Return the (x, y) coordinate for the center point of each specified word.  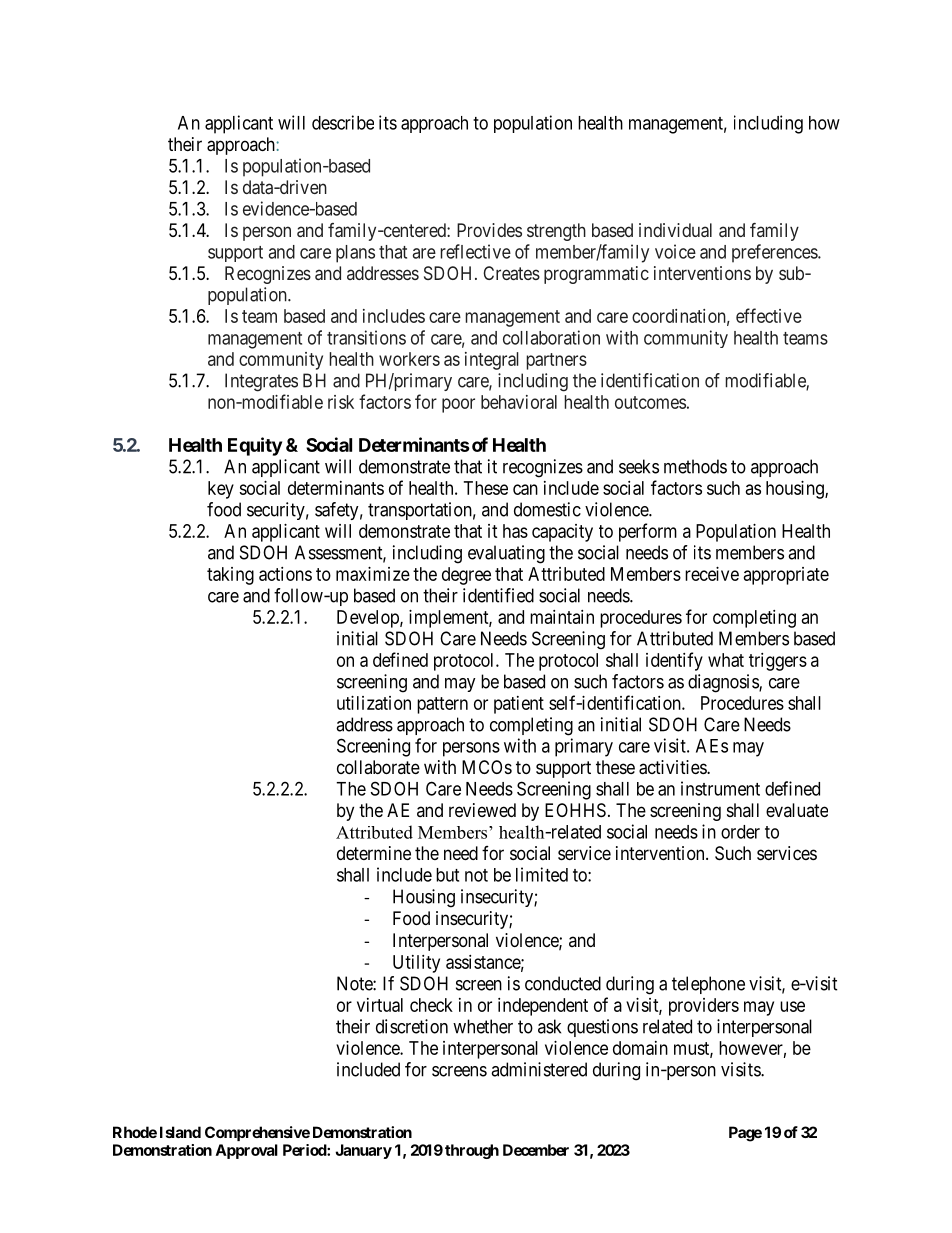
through (472, 1151)
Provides (489, 230)
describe (343, 122)
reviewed (482, 810)
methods (695, 466)
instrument (720, 788)
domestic (547, 509)
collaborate (378, 767)
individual (675, 230)
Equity (255, 446)
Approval (247, 1151)
